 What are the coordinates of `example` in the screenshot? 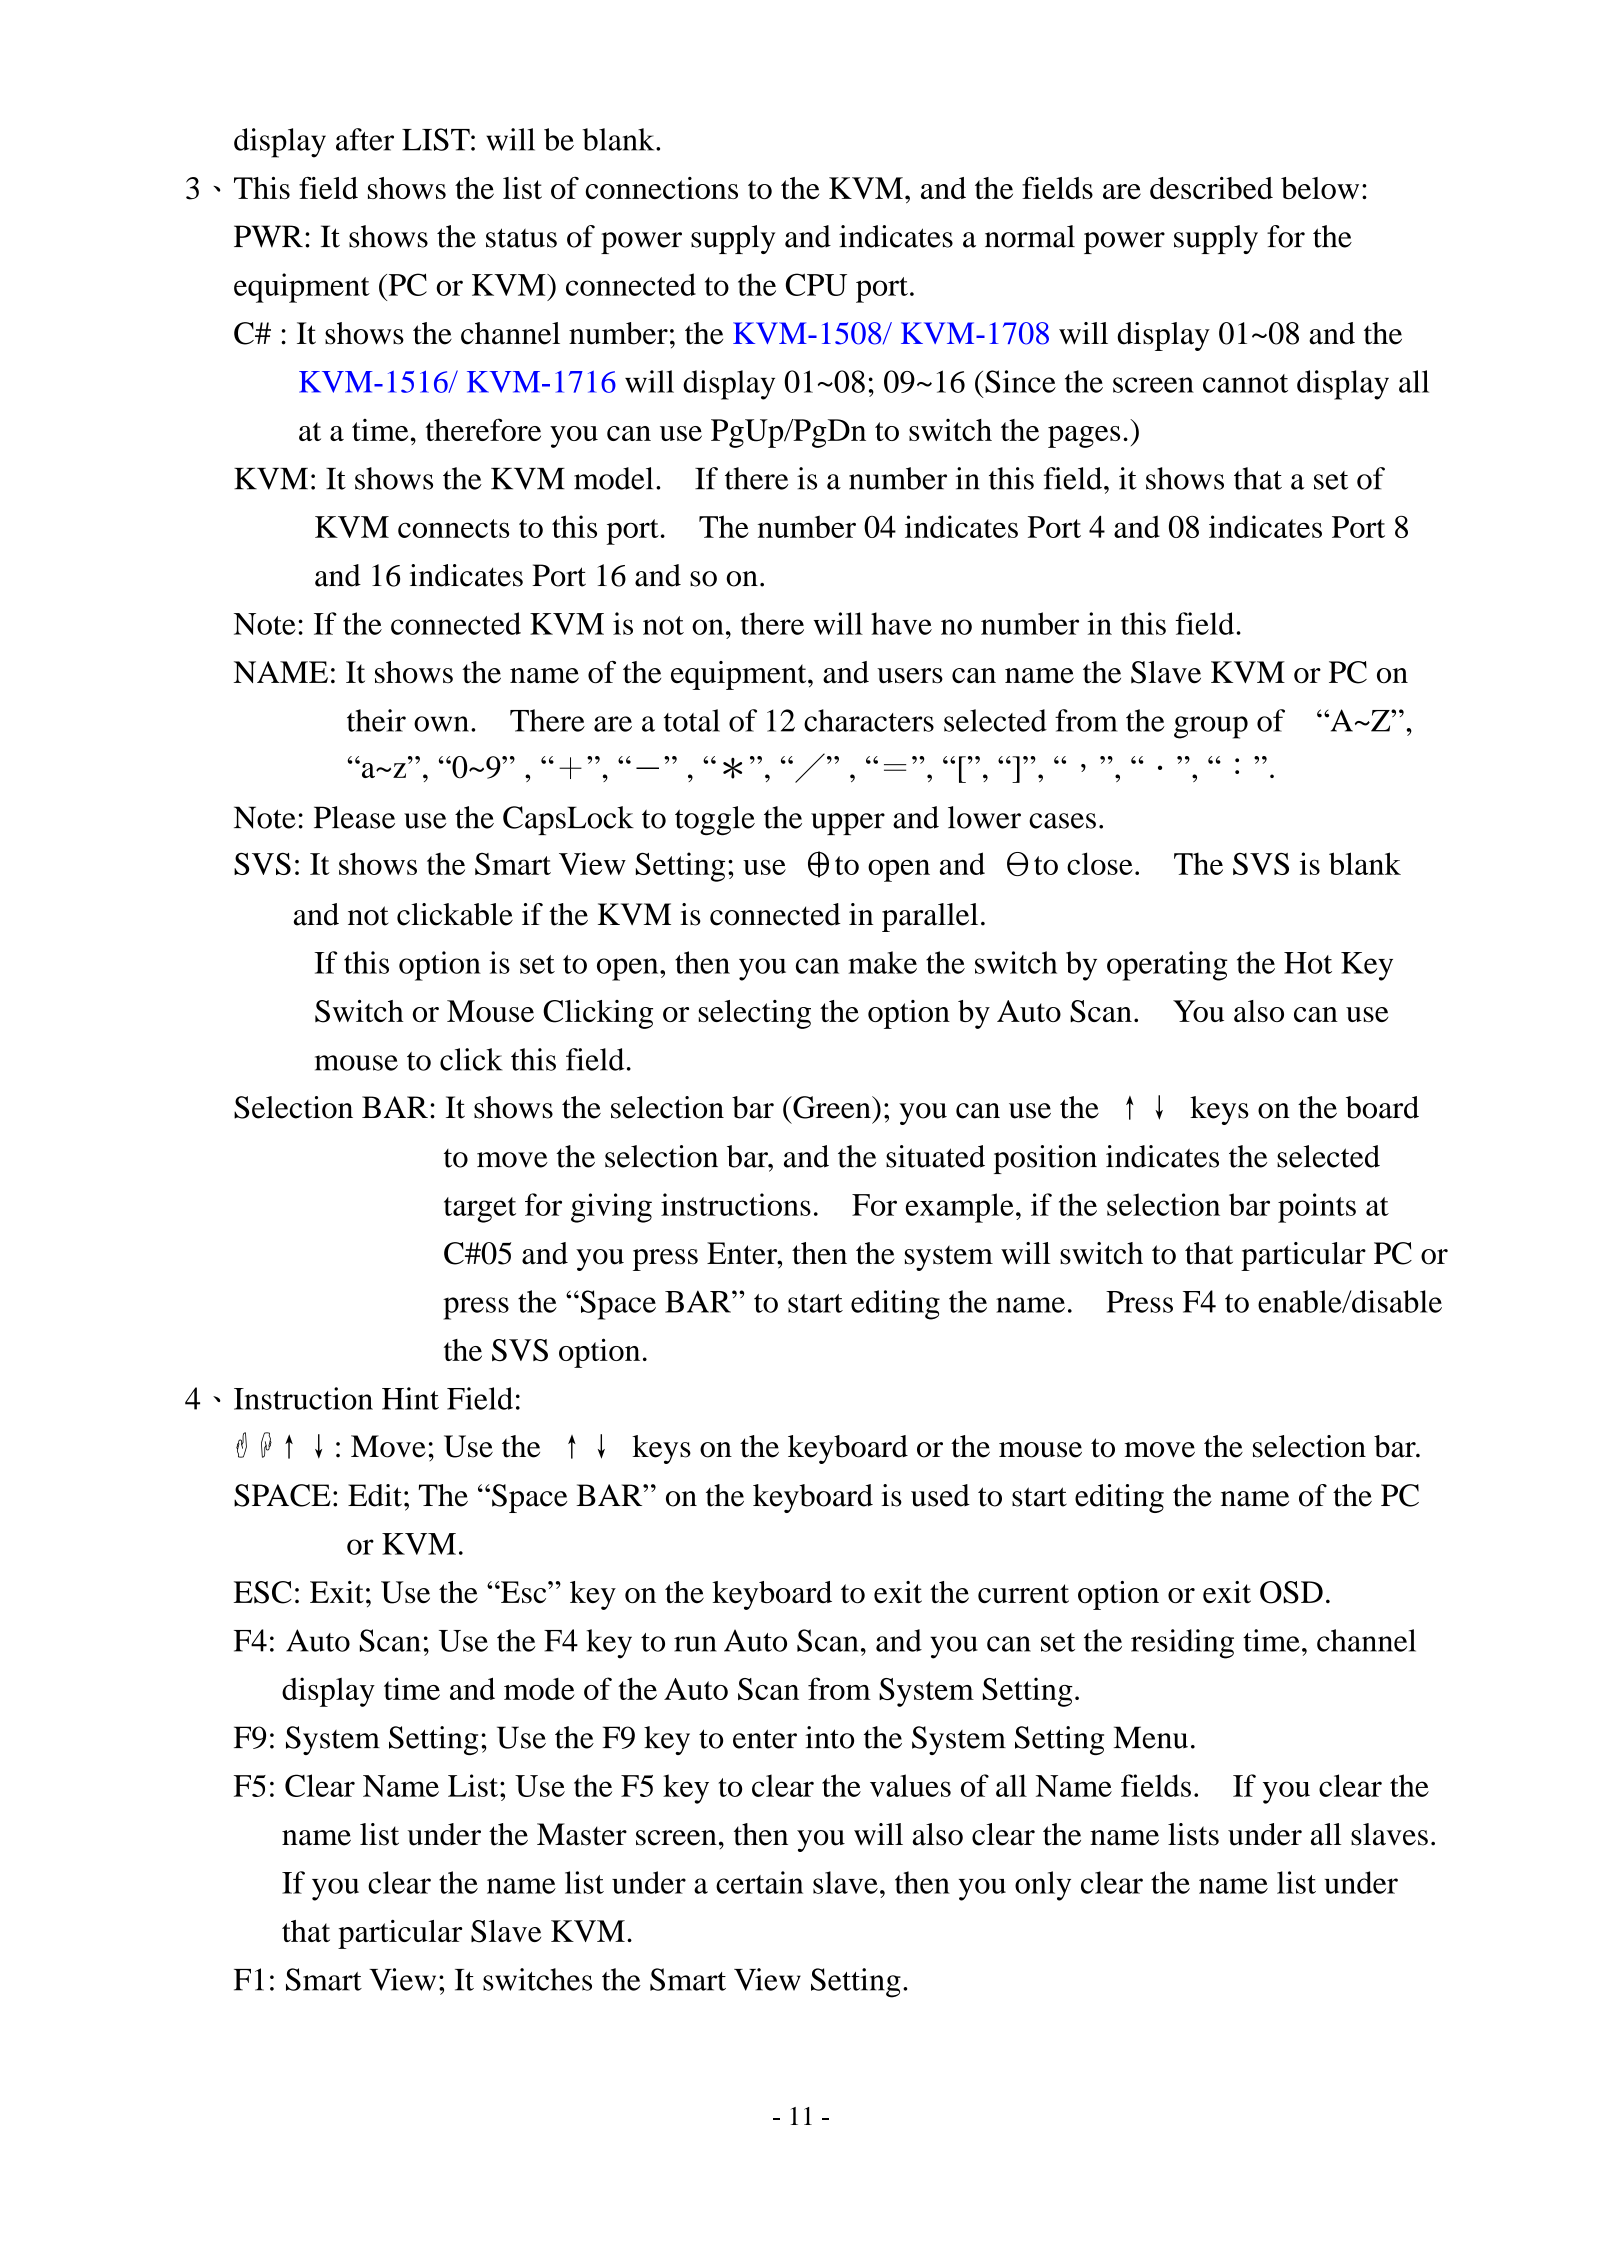 It's located at (960, 1208).
